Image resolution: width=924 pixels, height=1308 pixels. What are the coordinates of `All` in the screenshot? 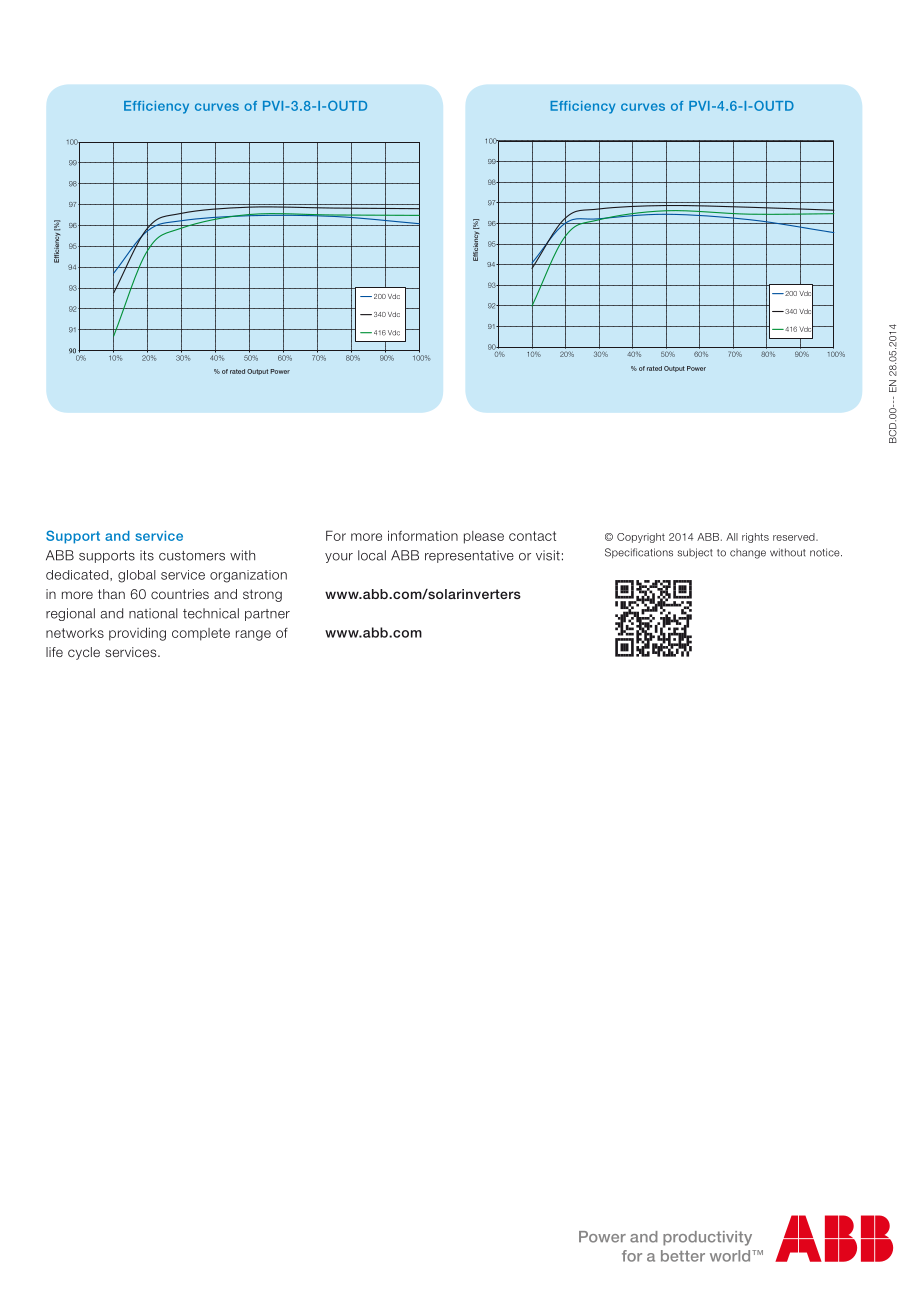 It's located at (732, 537).
